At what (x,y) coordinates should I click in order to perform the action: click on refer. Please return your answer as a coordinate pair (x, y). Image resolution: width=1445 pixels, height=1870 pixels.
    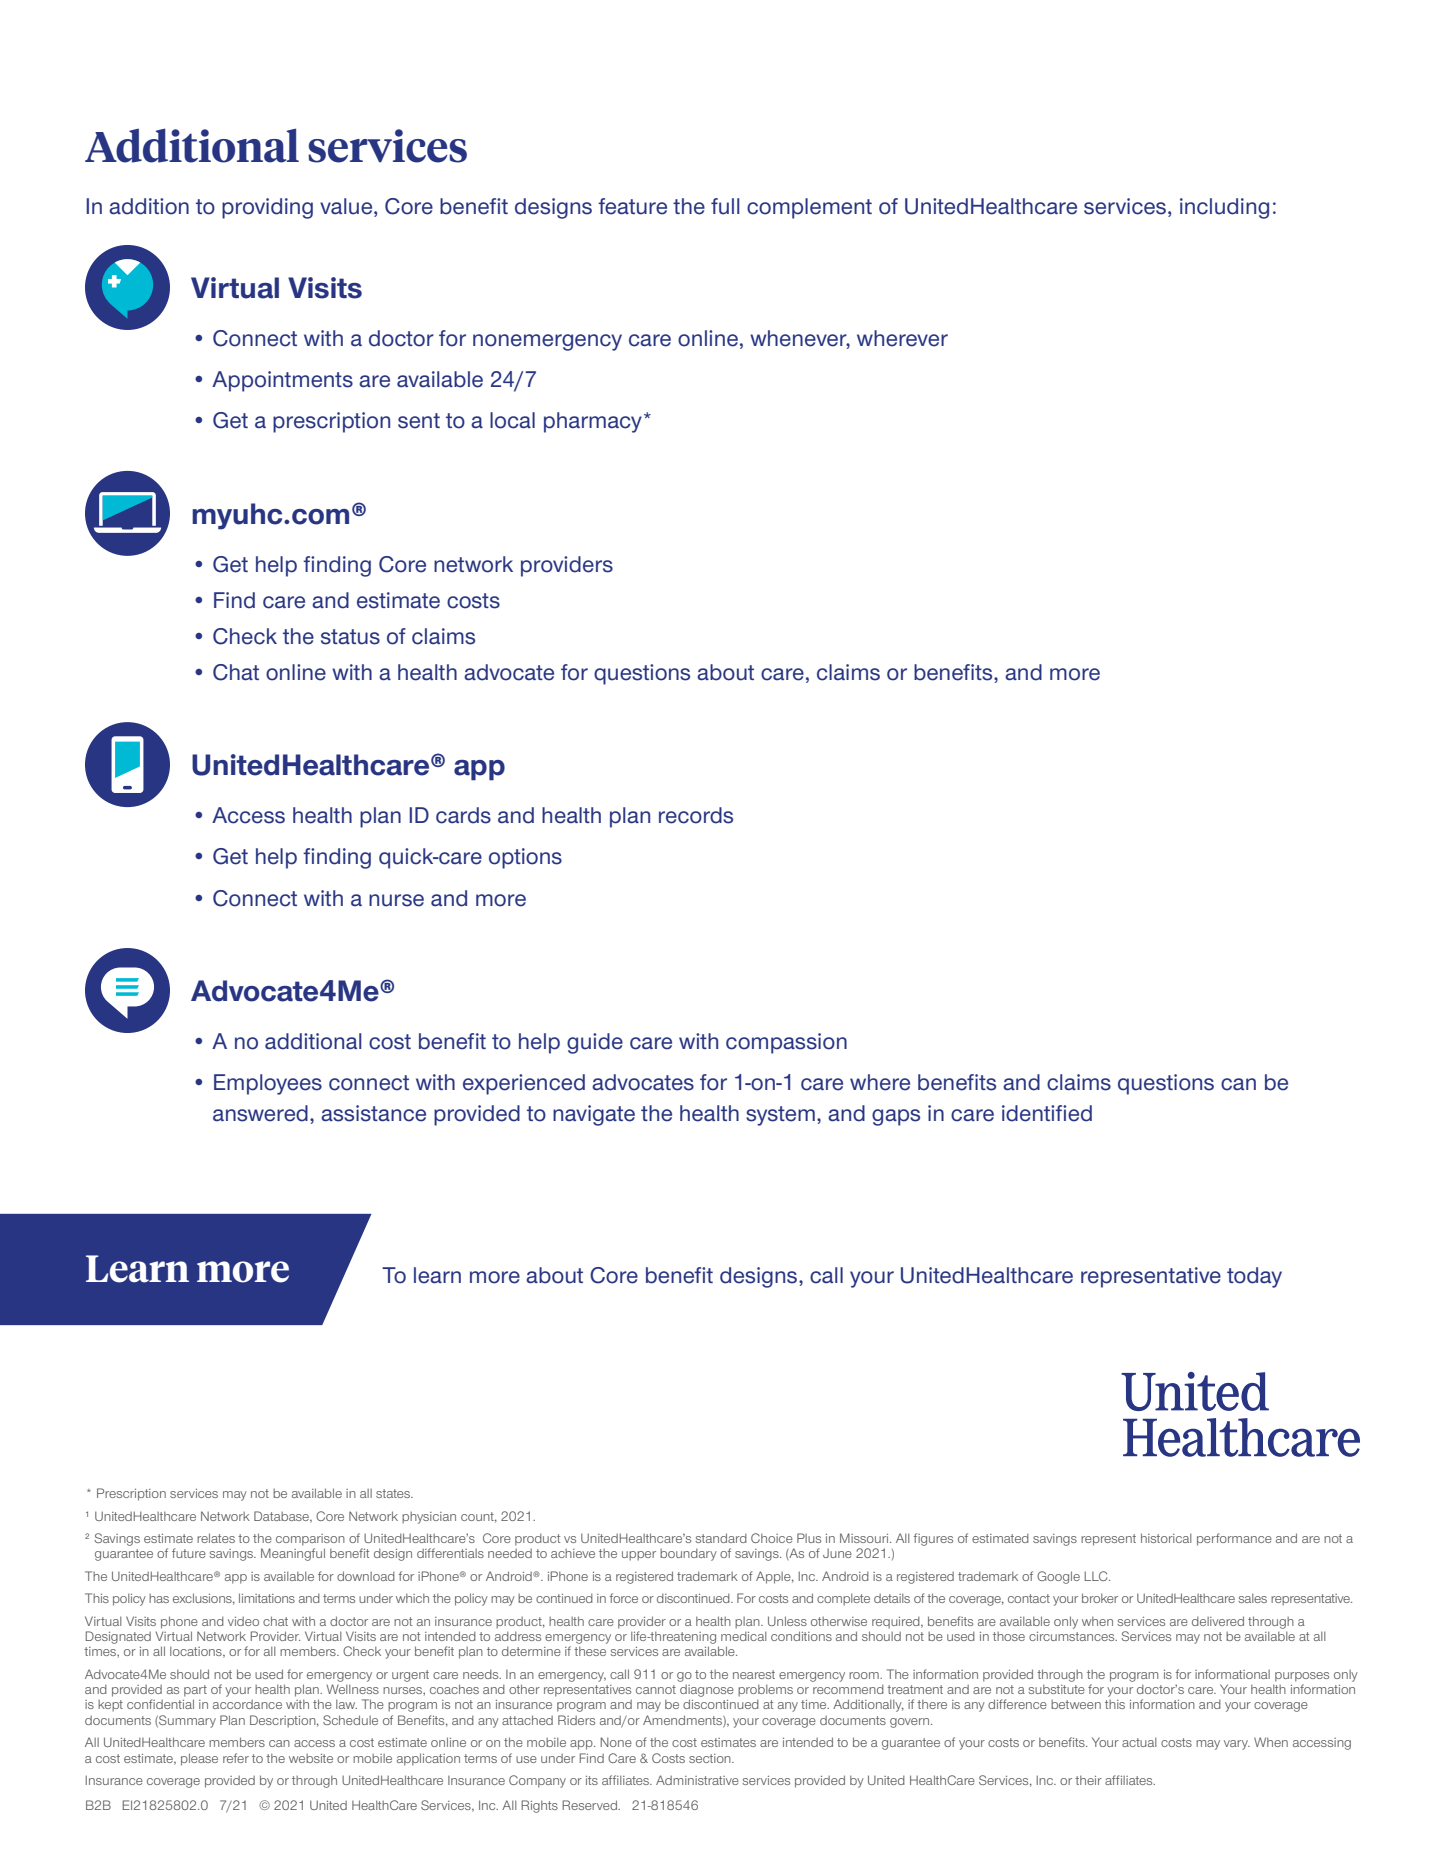
    Looking at the image, I should click on (236, 1758).
